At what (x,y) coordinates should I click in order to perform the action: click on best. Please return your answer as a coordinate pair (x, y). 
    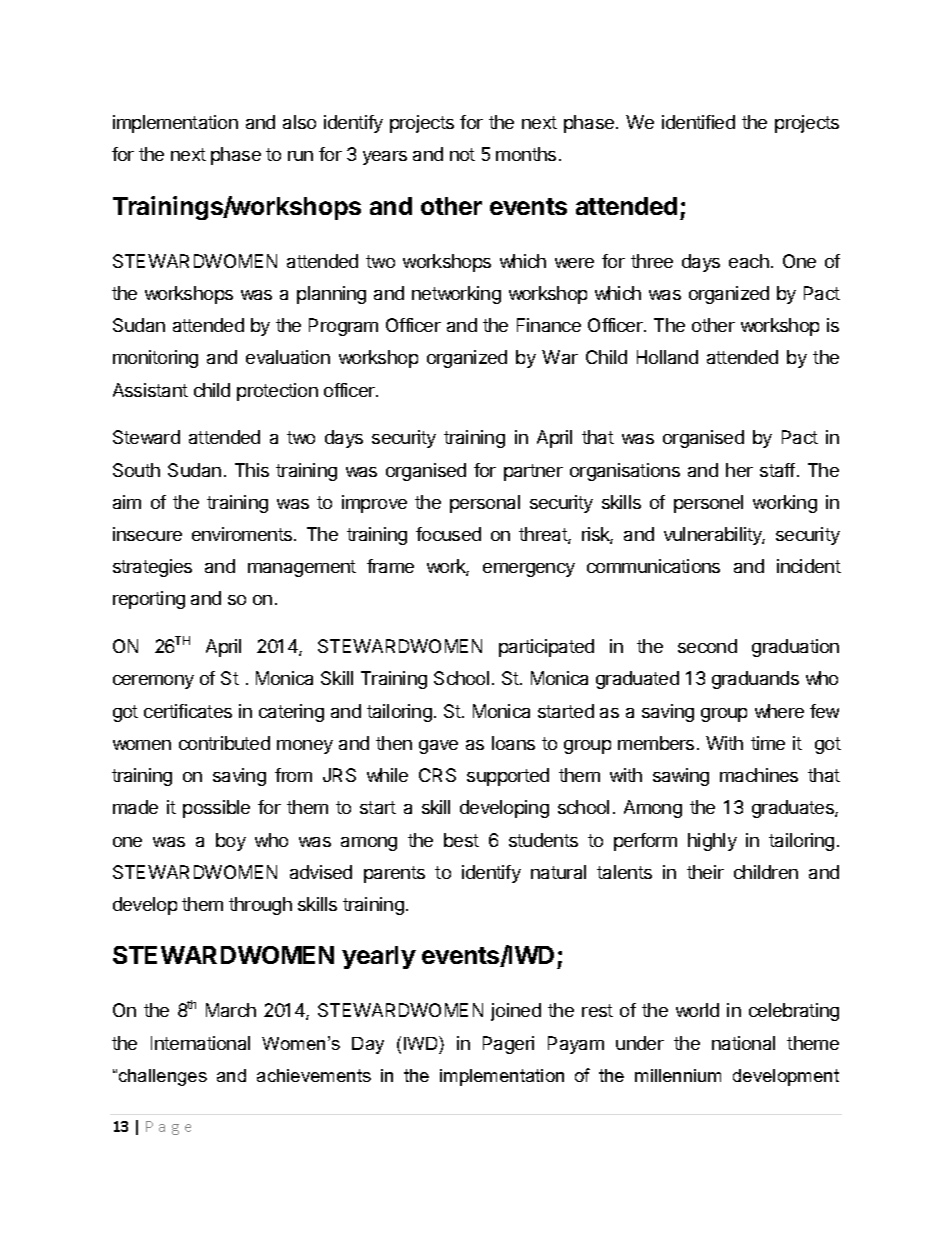
    Looking at the image, I should click on (461, 840).
